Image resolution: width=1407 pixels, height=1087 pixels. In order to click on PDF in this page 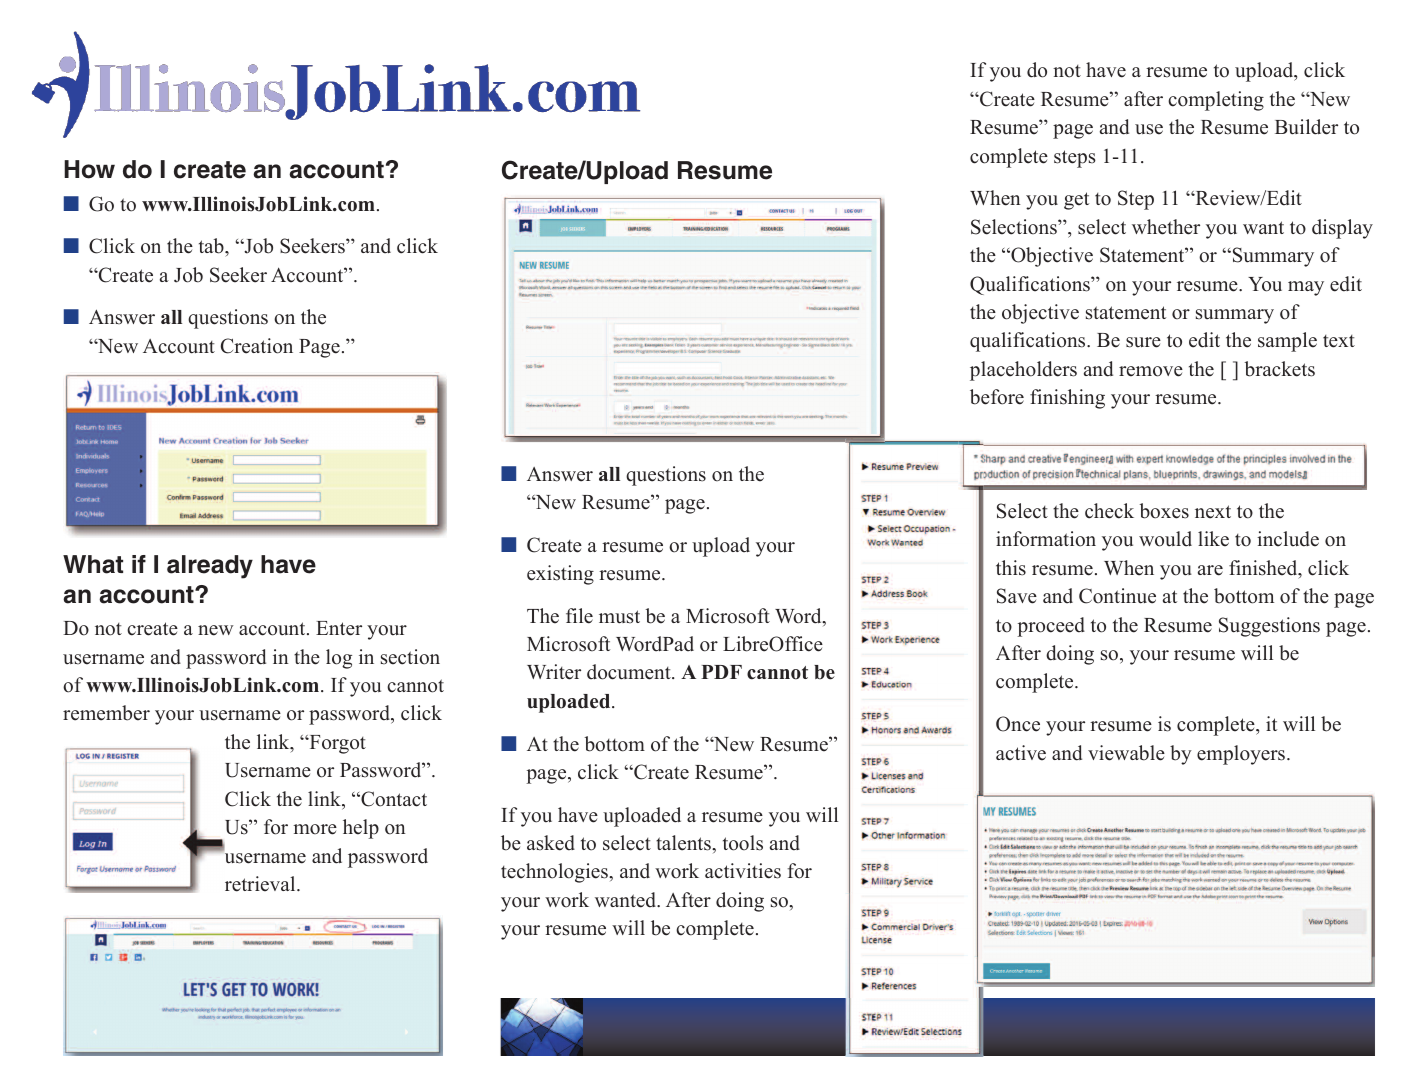, I will do `click(721, 672)`.
